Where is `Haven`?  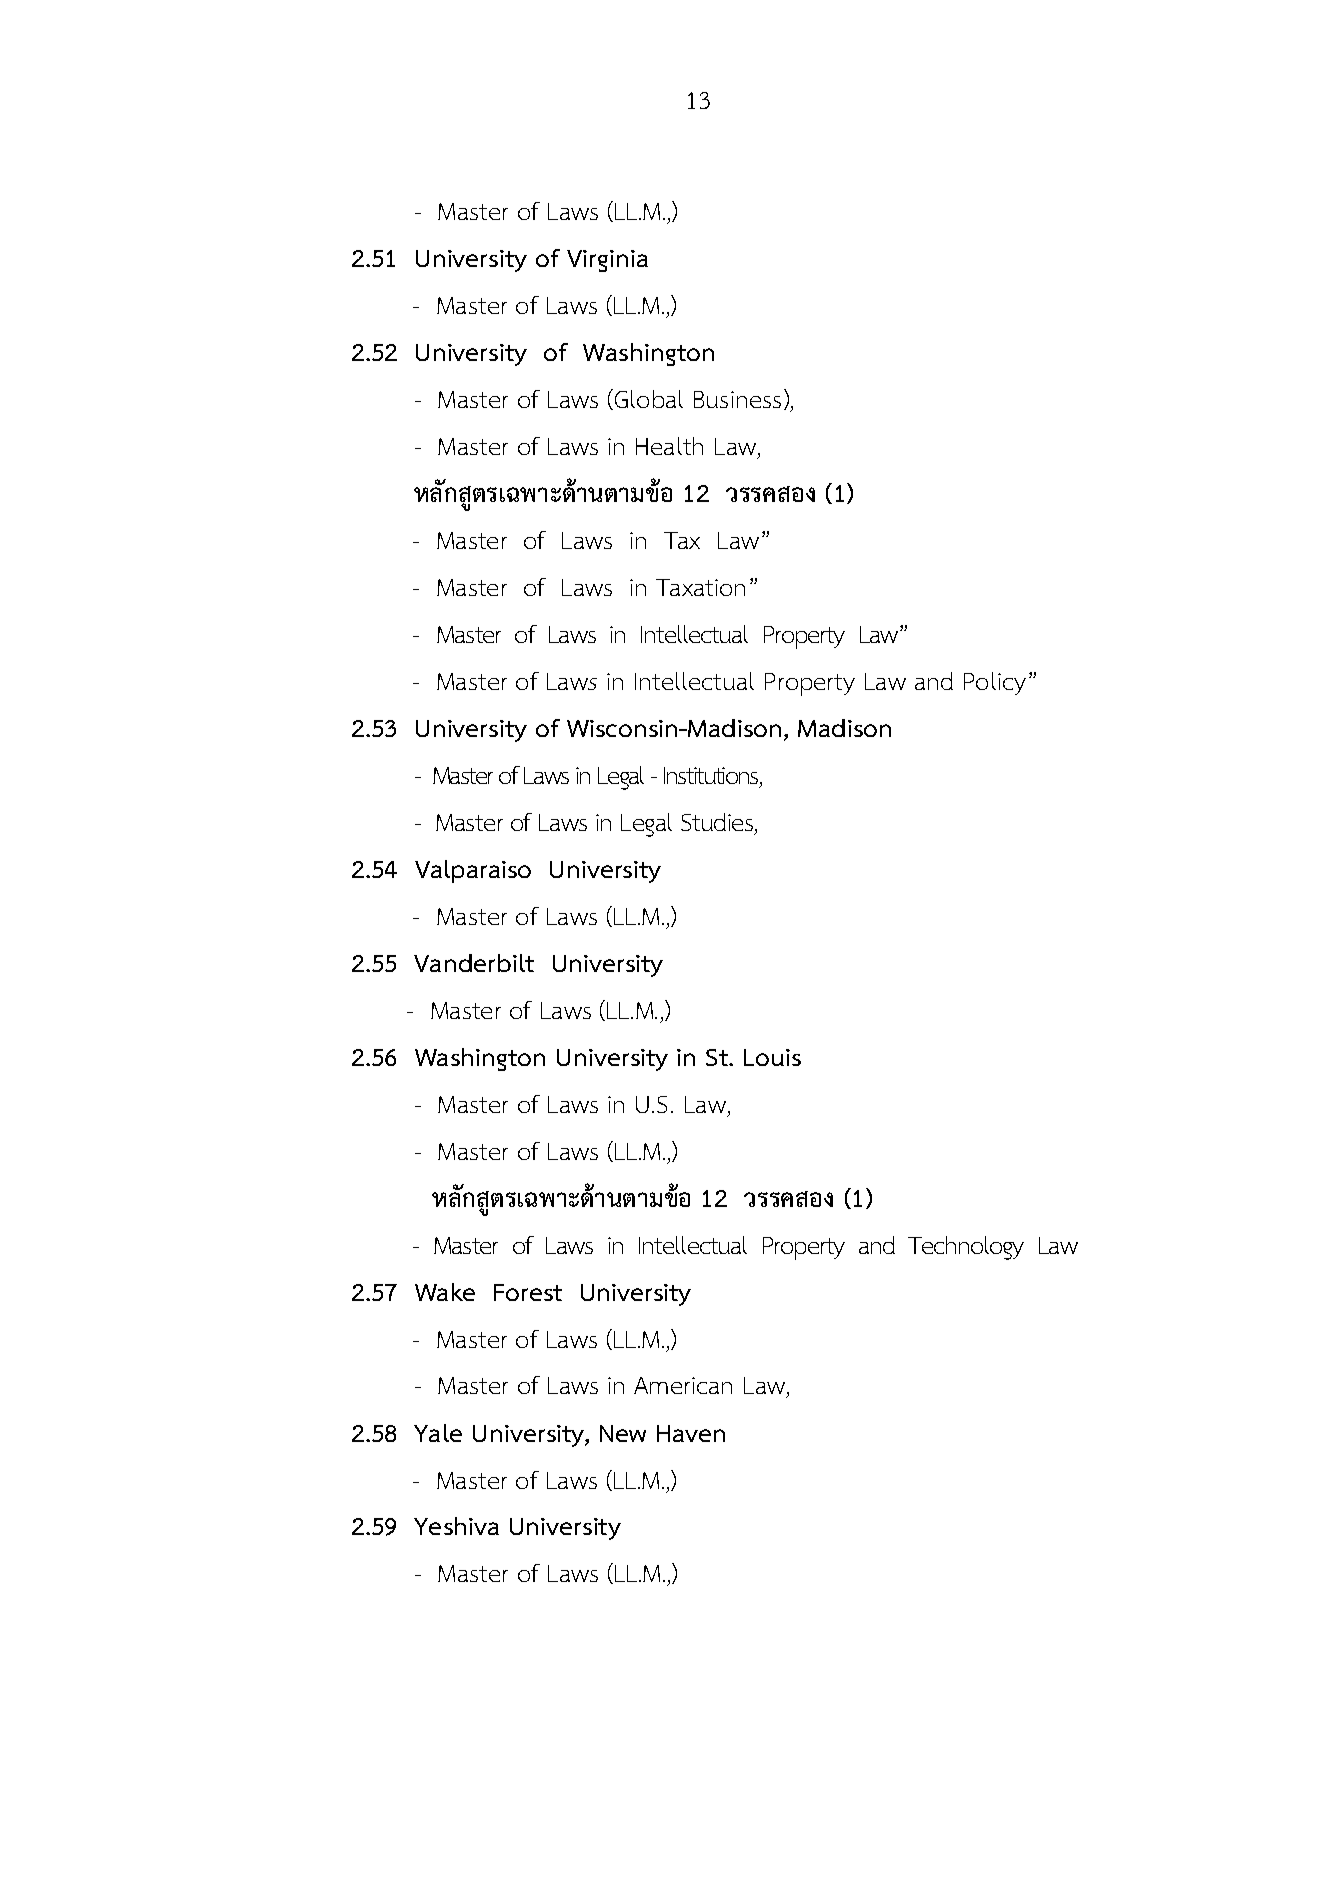 Haven is located at coordinates (691, 1433).
